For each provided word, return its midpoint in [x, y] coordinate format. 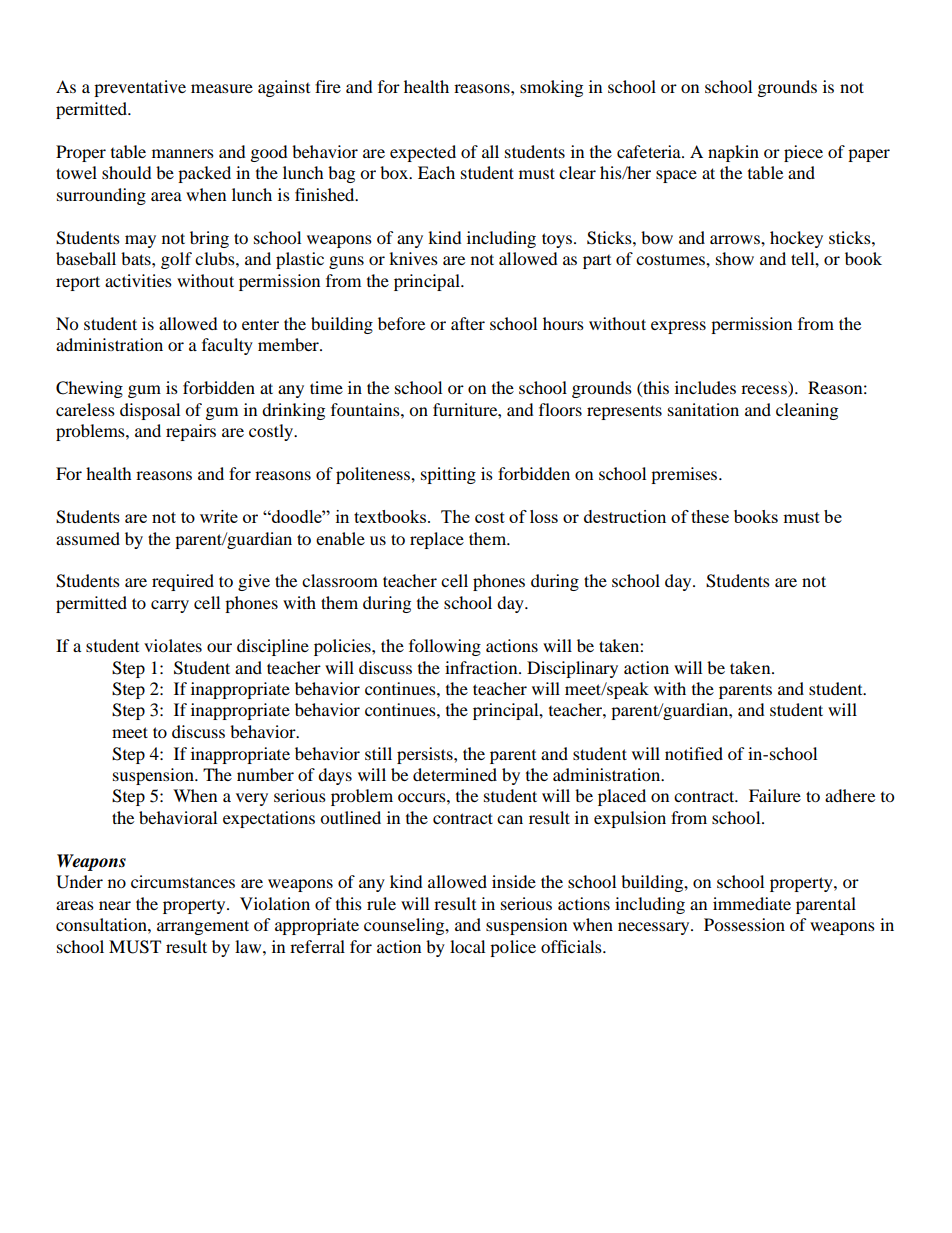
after [468, 323]
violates [173, 645]
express [678, 327]
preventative [140, 88]
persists [426, 755]
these [710, 516]
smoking [551, 88]
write [219, 516]
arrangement [203, 927]
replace [437, 540]
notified [694, 753]
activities [138, 280]
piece [803, 153]
